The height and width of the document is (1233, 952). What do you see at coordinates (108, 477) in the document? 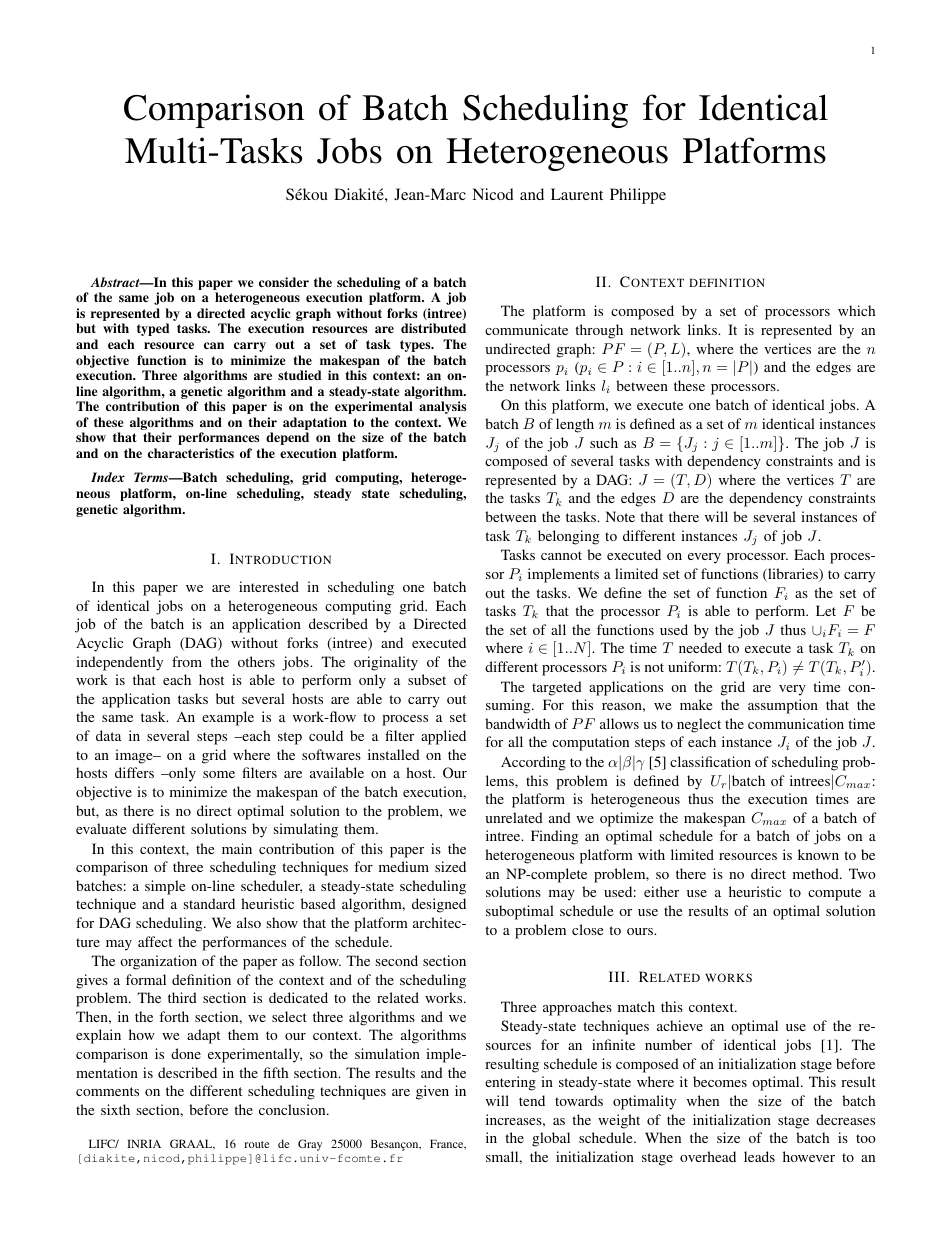
I see `Index` at bounding box center [108, 477].
